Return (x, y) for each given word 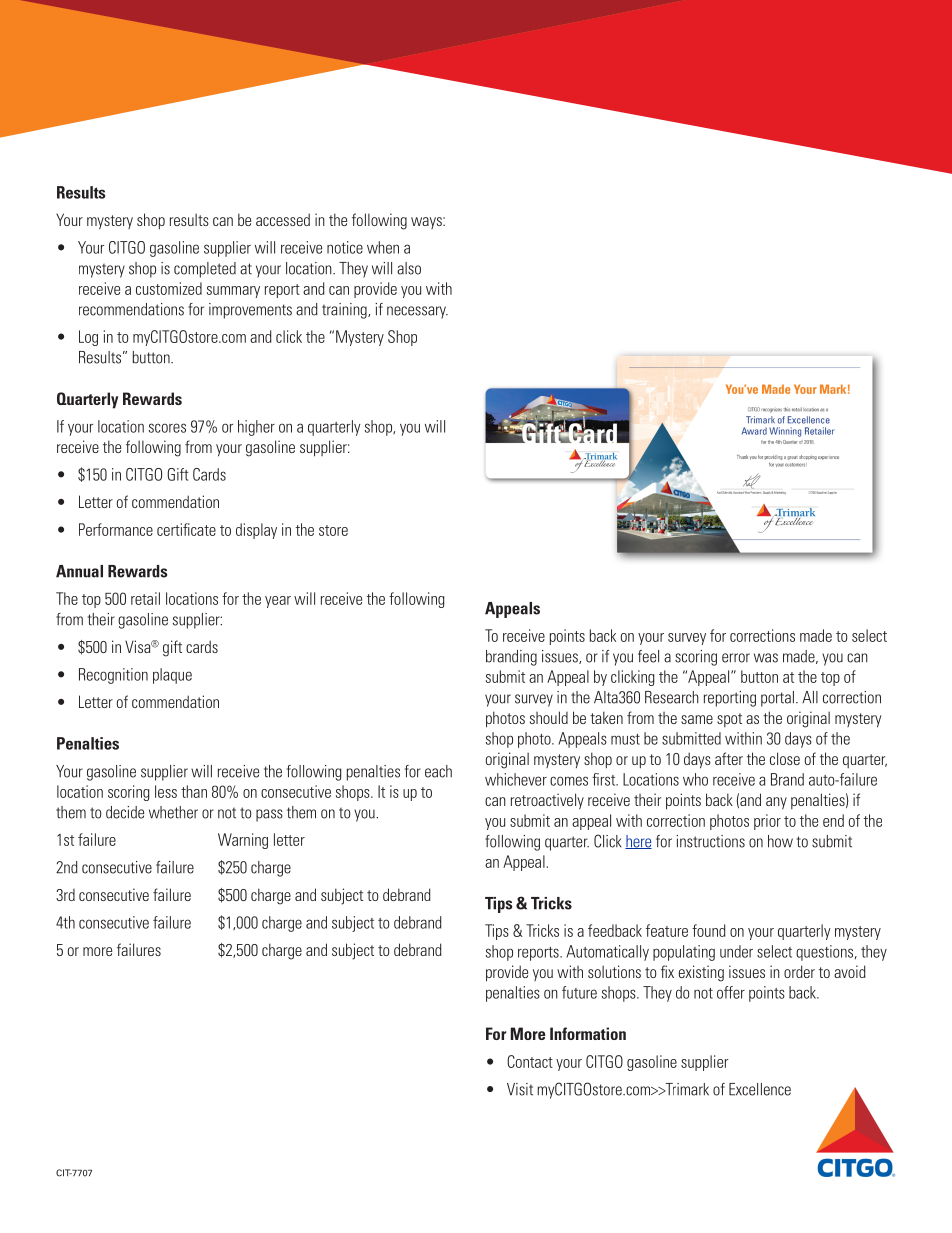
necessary (417, 312)
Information (588, 1033)
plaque (172, 676)
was (766, 658)
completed (205, 270)
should (549, 717)
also (409, 268)
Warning (243, 841)
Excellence (760, 1089)
